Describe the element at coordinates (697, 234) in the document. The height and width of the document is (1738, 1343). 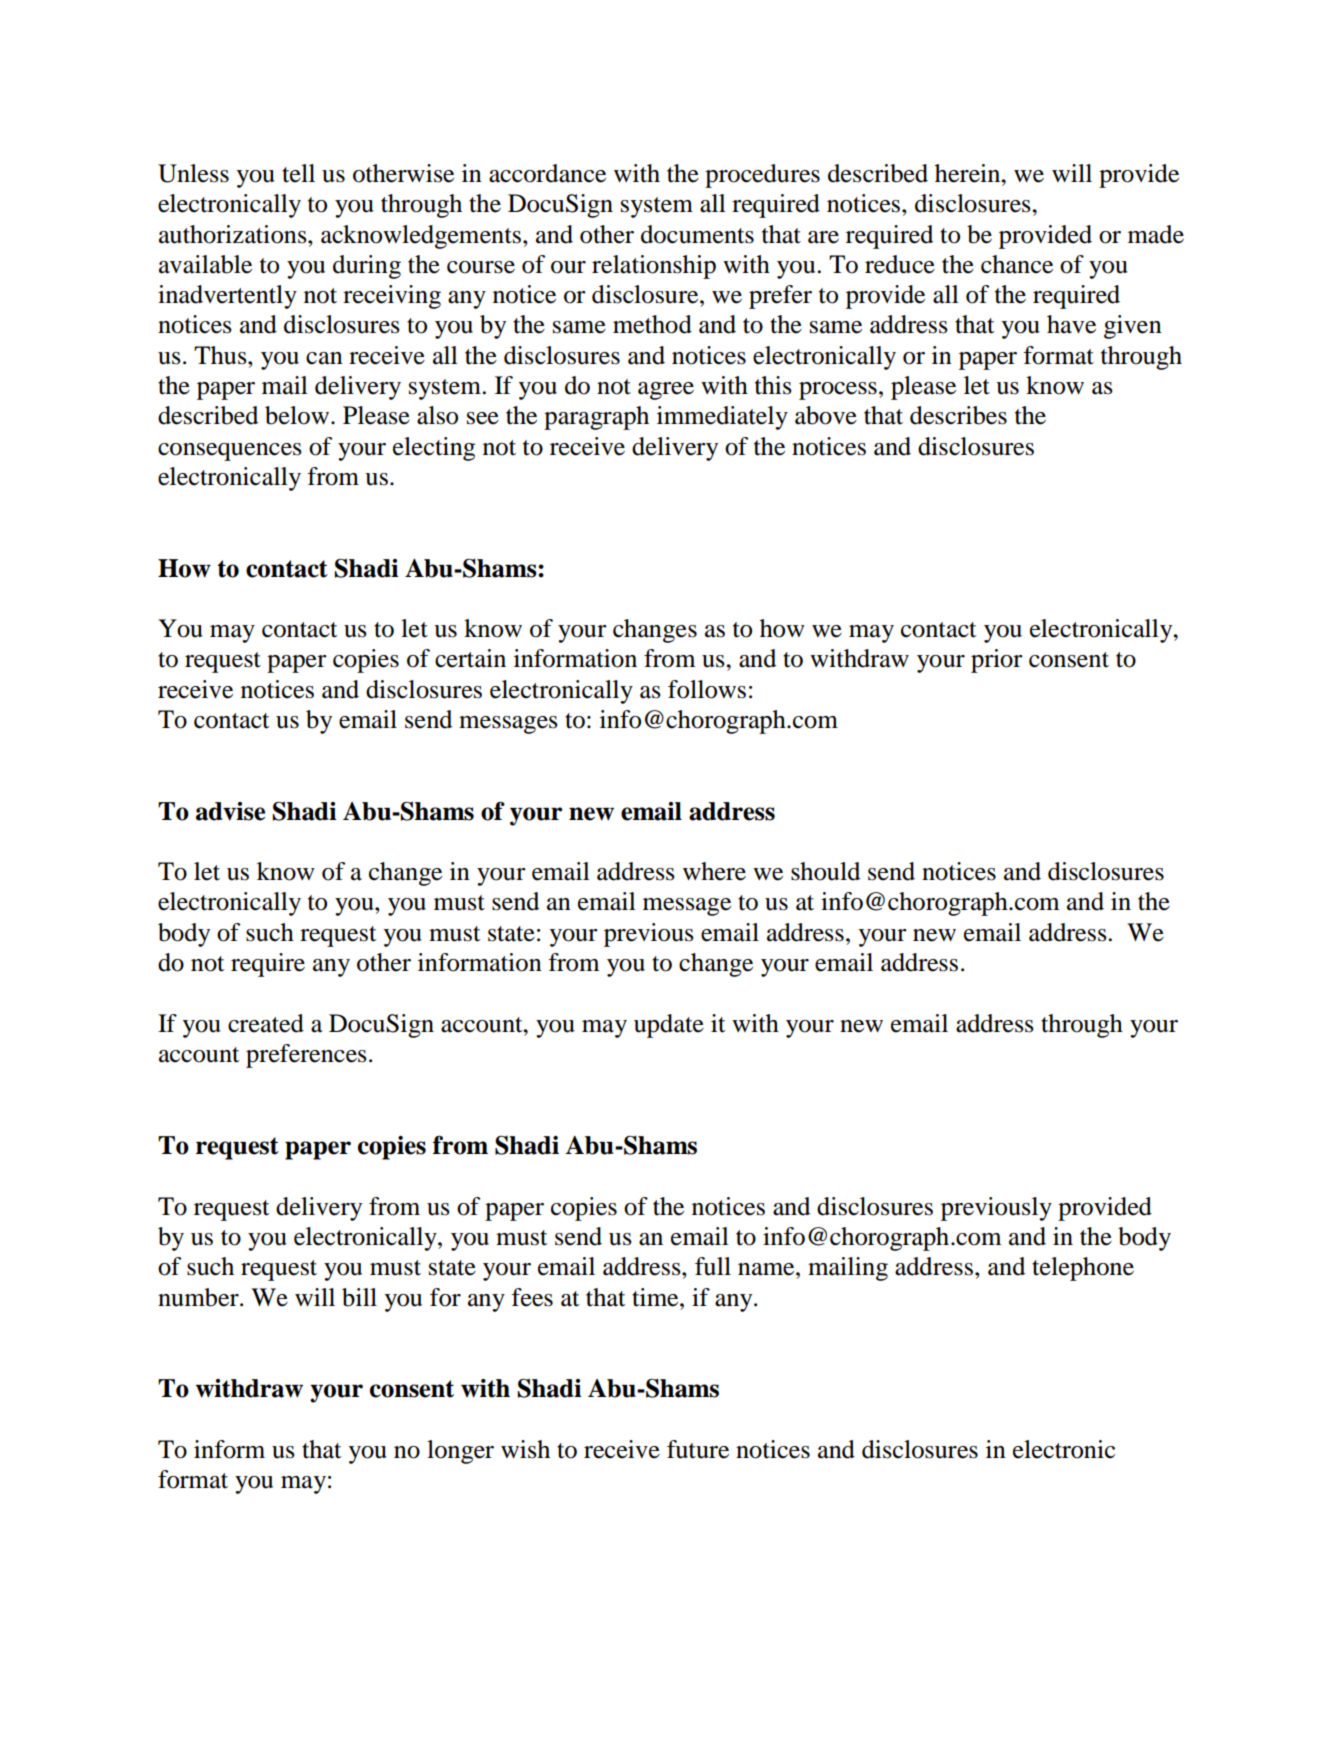
I see `documents` at that location.
